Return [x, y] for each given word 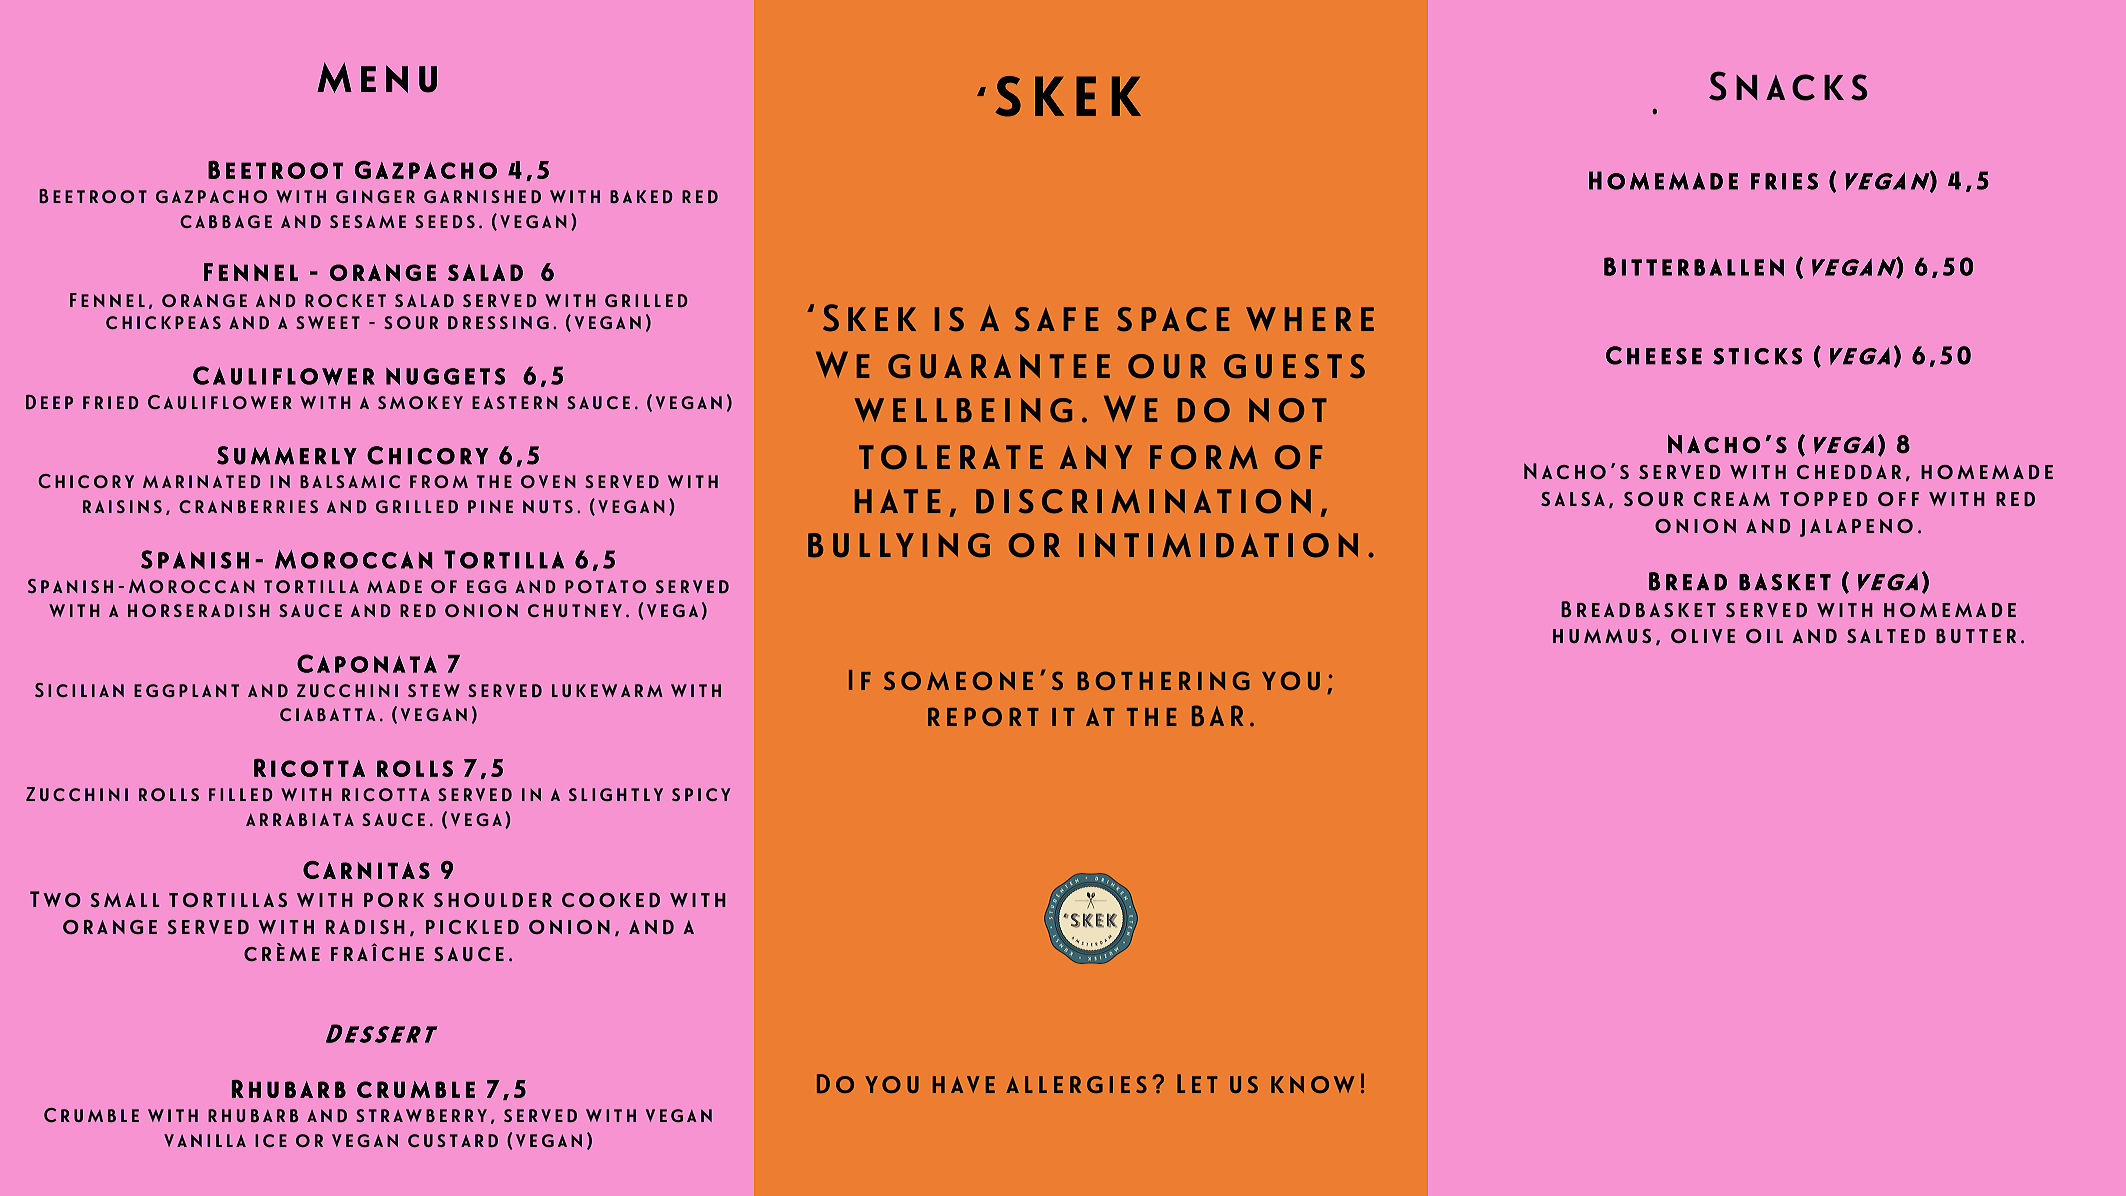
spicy [701, 794]
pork [394, 900]
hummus [1602, 636]
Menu [377, 77]
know [1312, 1084]
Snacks [1788, 86]
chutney [575, 610]
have [963, 1084]
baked [641, 196]
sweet [328, 322]
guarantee [999, 366]
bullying [899, 545]
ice [271, 1140]
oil [1764, 636]
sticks [1758, 356]
